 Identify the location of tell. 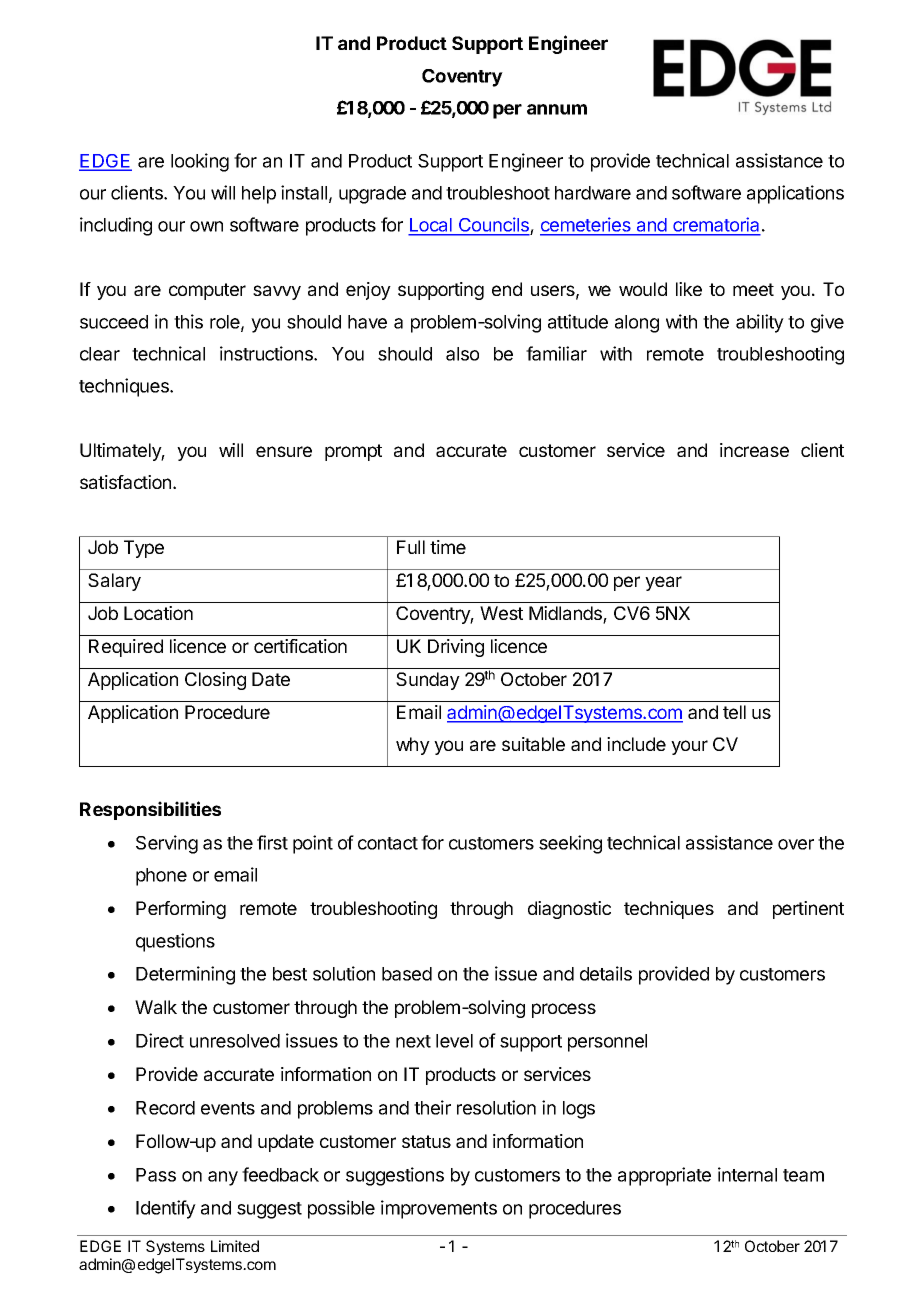
(734, 712).
